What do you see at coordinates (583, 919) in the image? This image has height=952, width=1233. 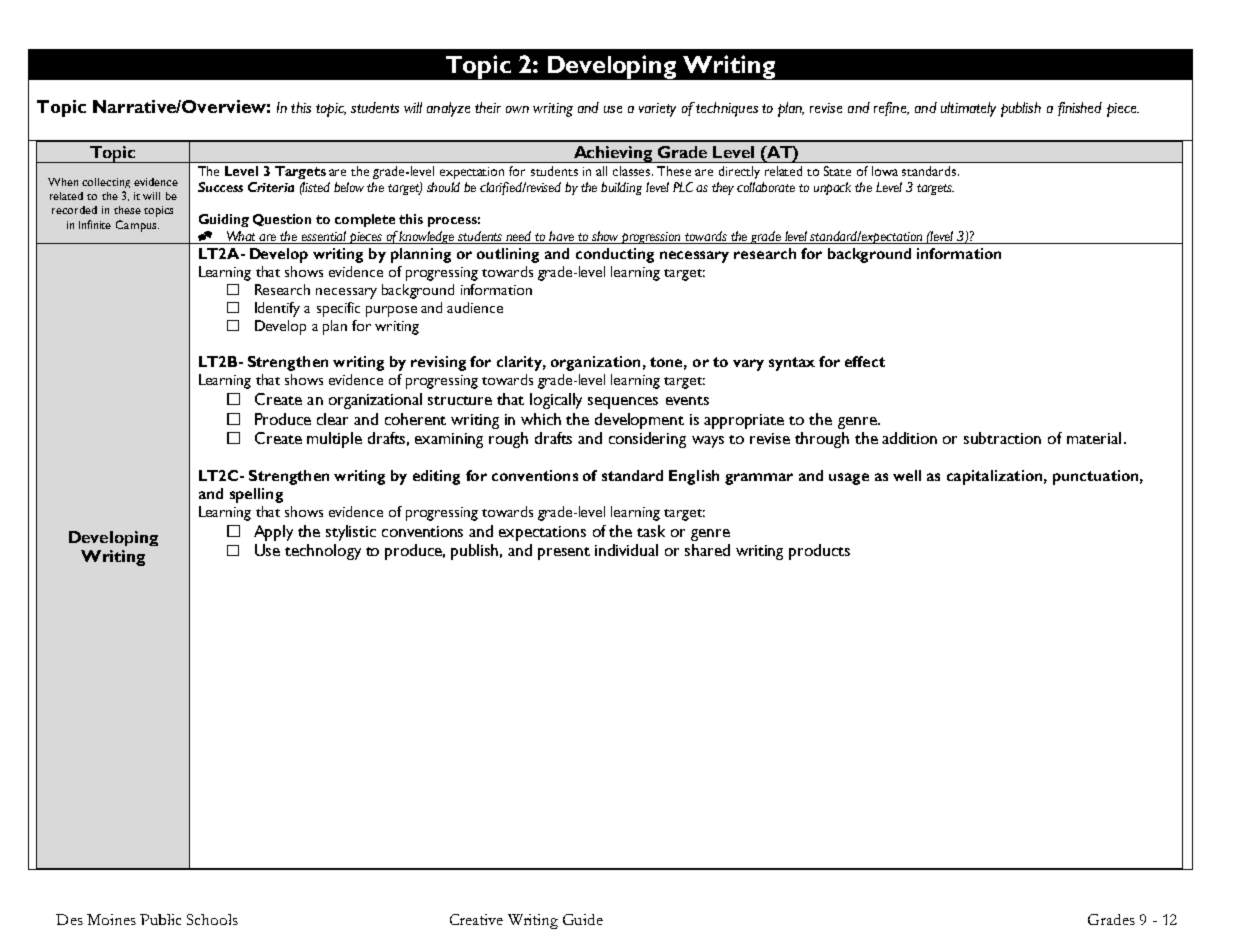 I see `Guide` at bounding box center [583, 919].
